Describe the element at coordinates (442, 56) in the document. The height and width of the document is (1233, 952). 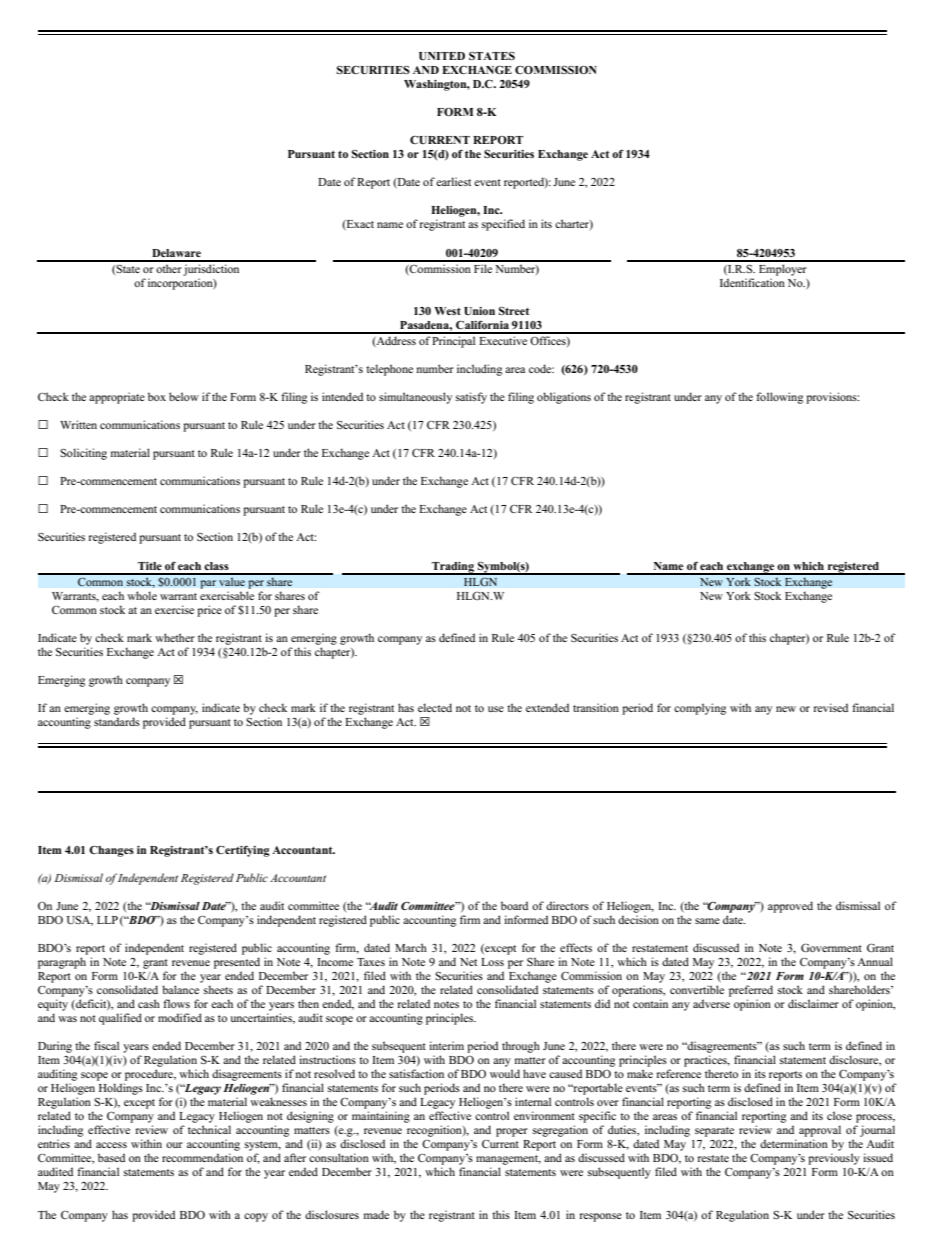
I see `UNITED` at that location.
